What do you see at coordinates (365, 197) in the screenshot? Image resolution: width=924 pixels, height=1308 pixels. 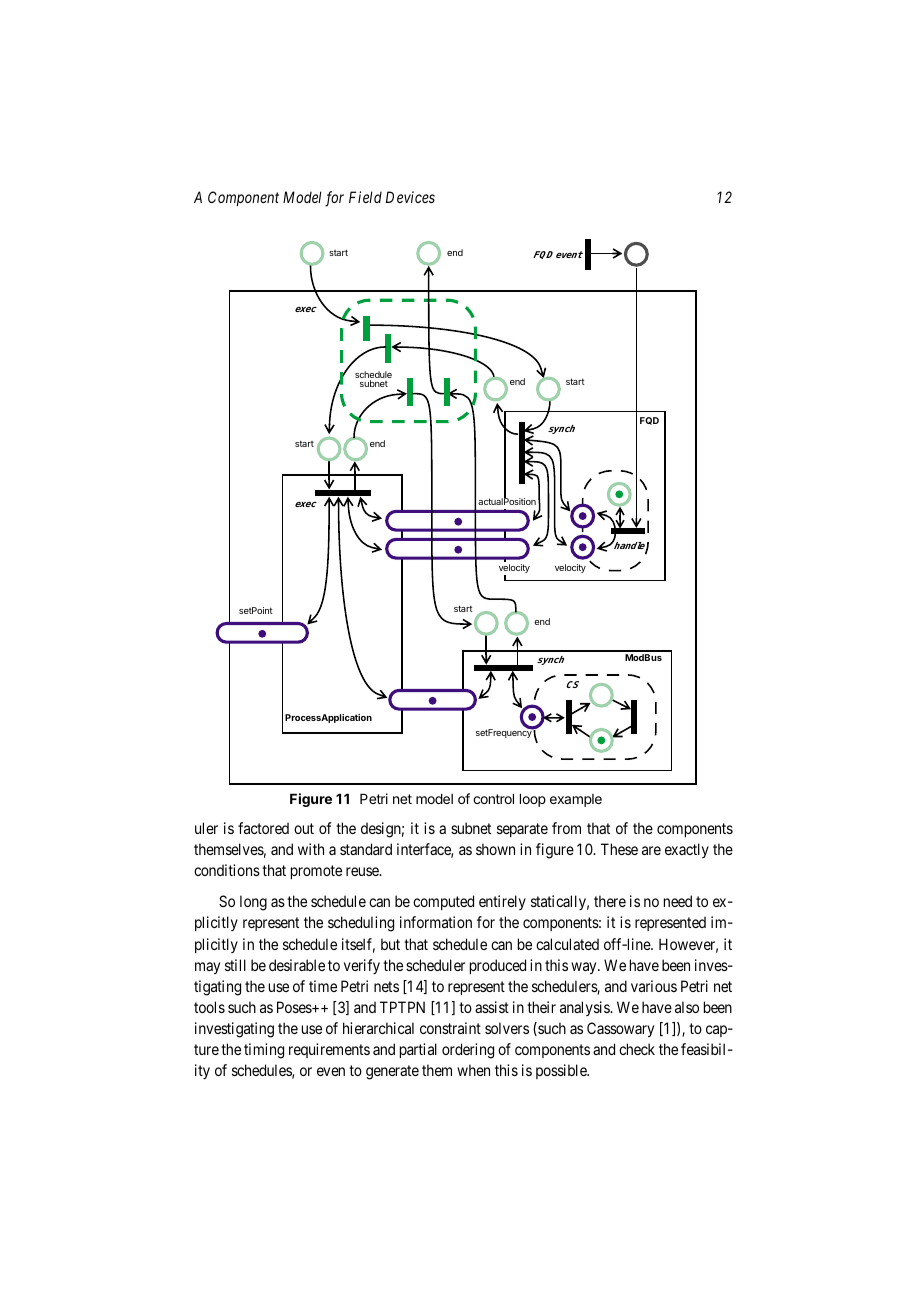 I see `Field` at bounding box center [365, 197].
